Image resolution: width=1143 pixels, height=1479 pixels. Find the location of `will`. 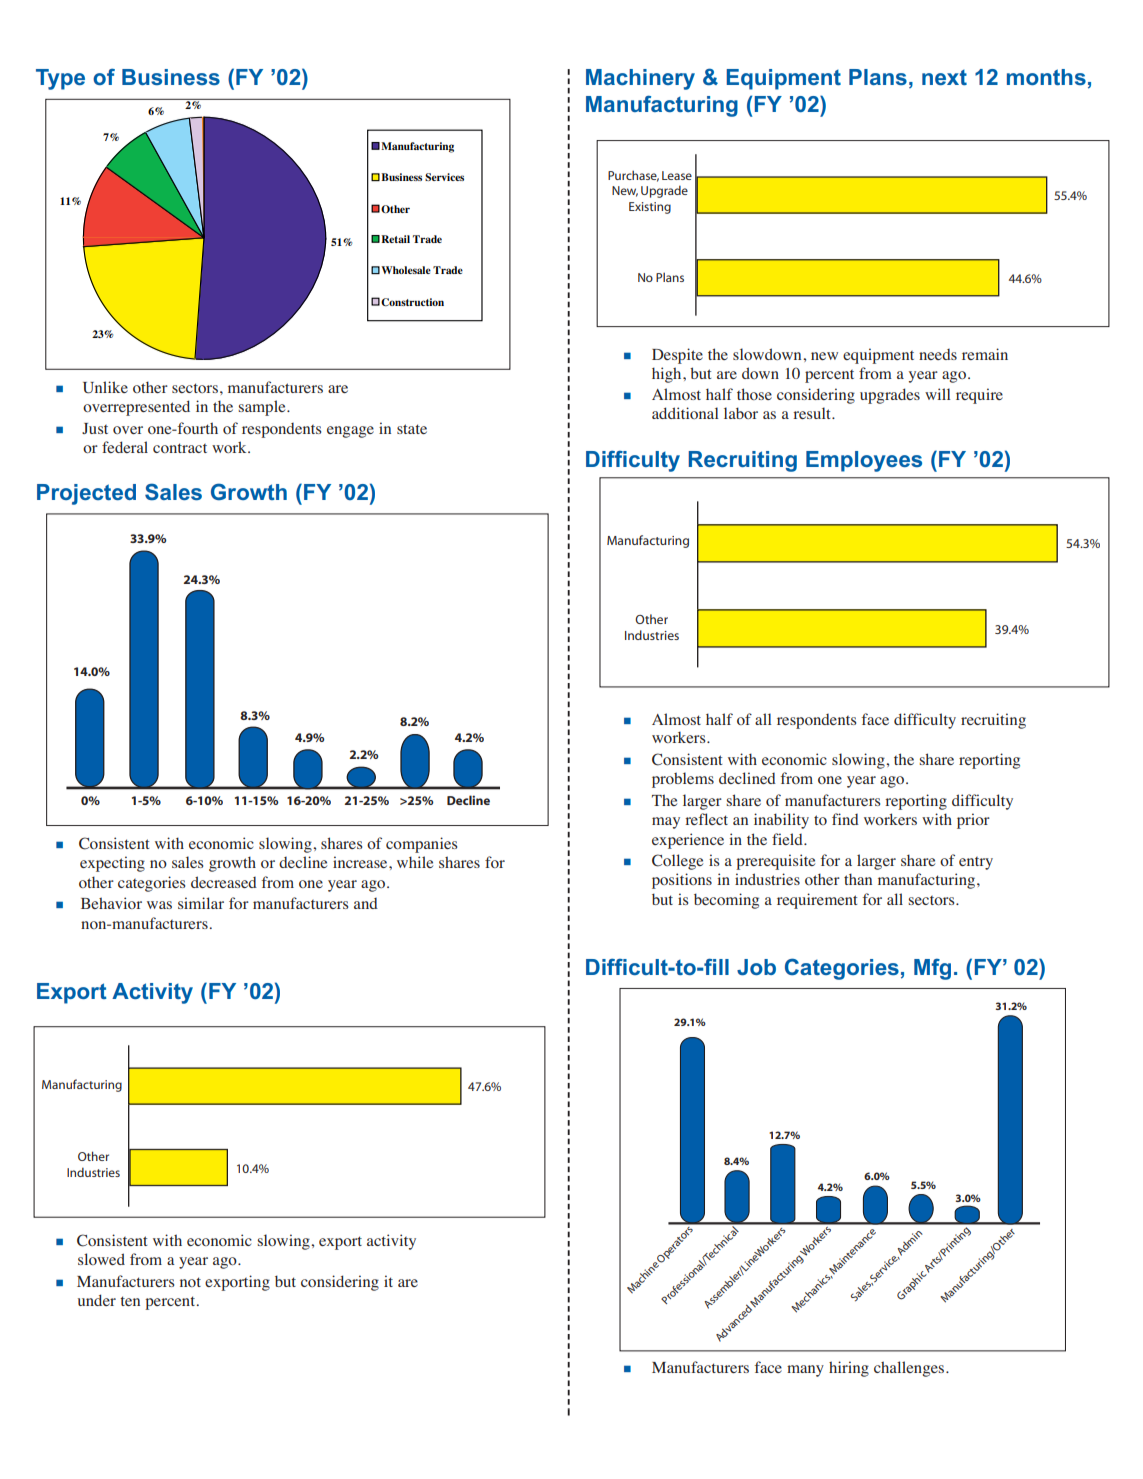

will is located at coordinates (938, 394).
